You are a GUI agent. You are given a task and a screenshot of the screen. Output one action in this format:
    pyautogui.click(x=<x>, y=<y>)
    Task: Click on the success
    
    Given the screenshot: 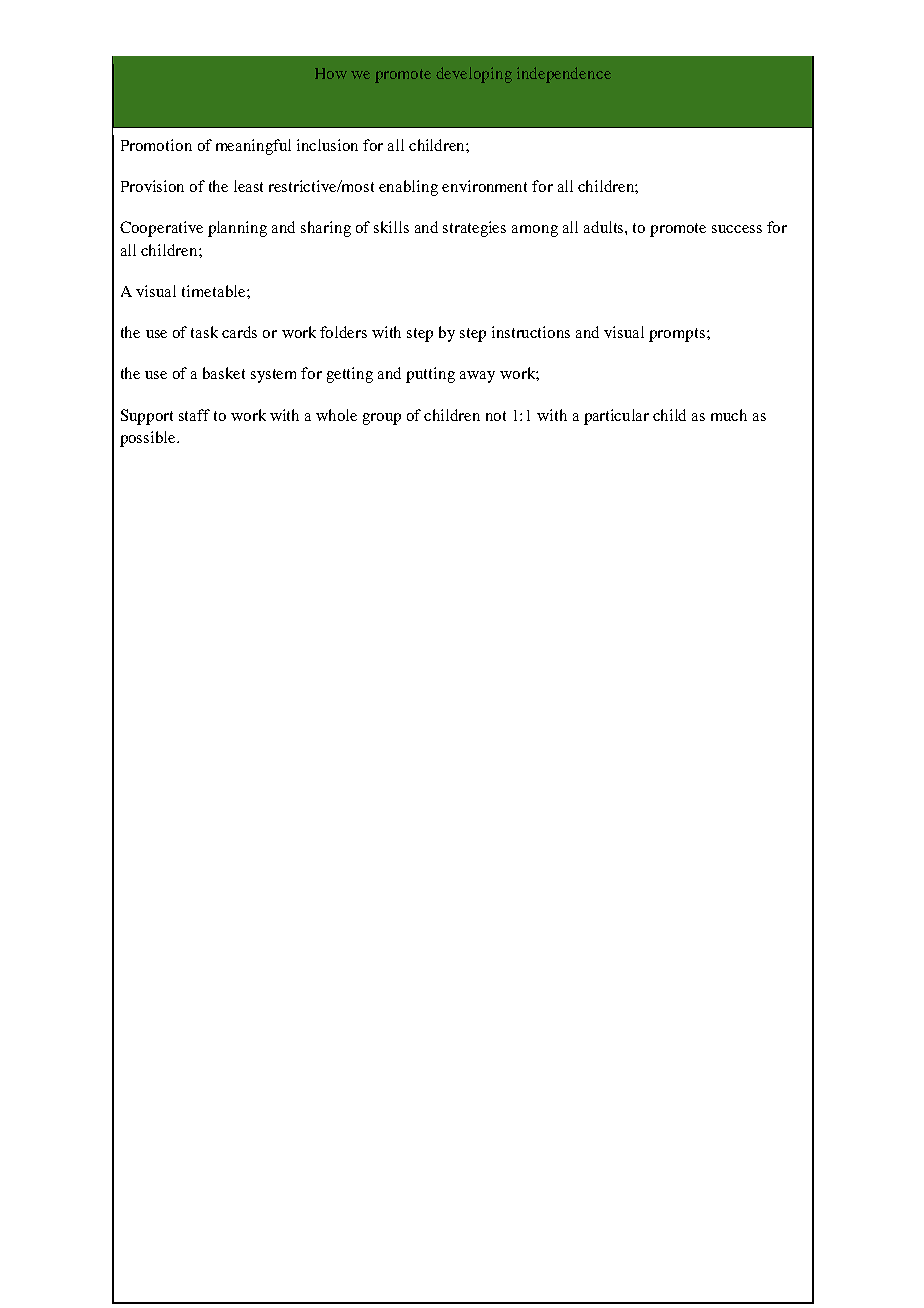 What is the action you would take?
    pyautogui.click(x=737, y=229)
